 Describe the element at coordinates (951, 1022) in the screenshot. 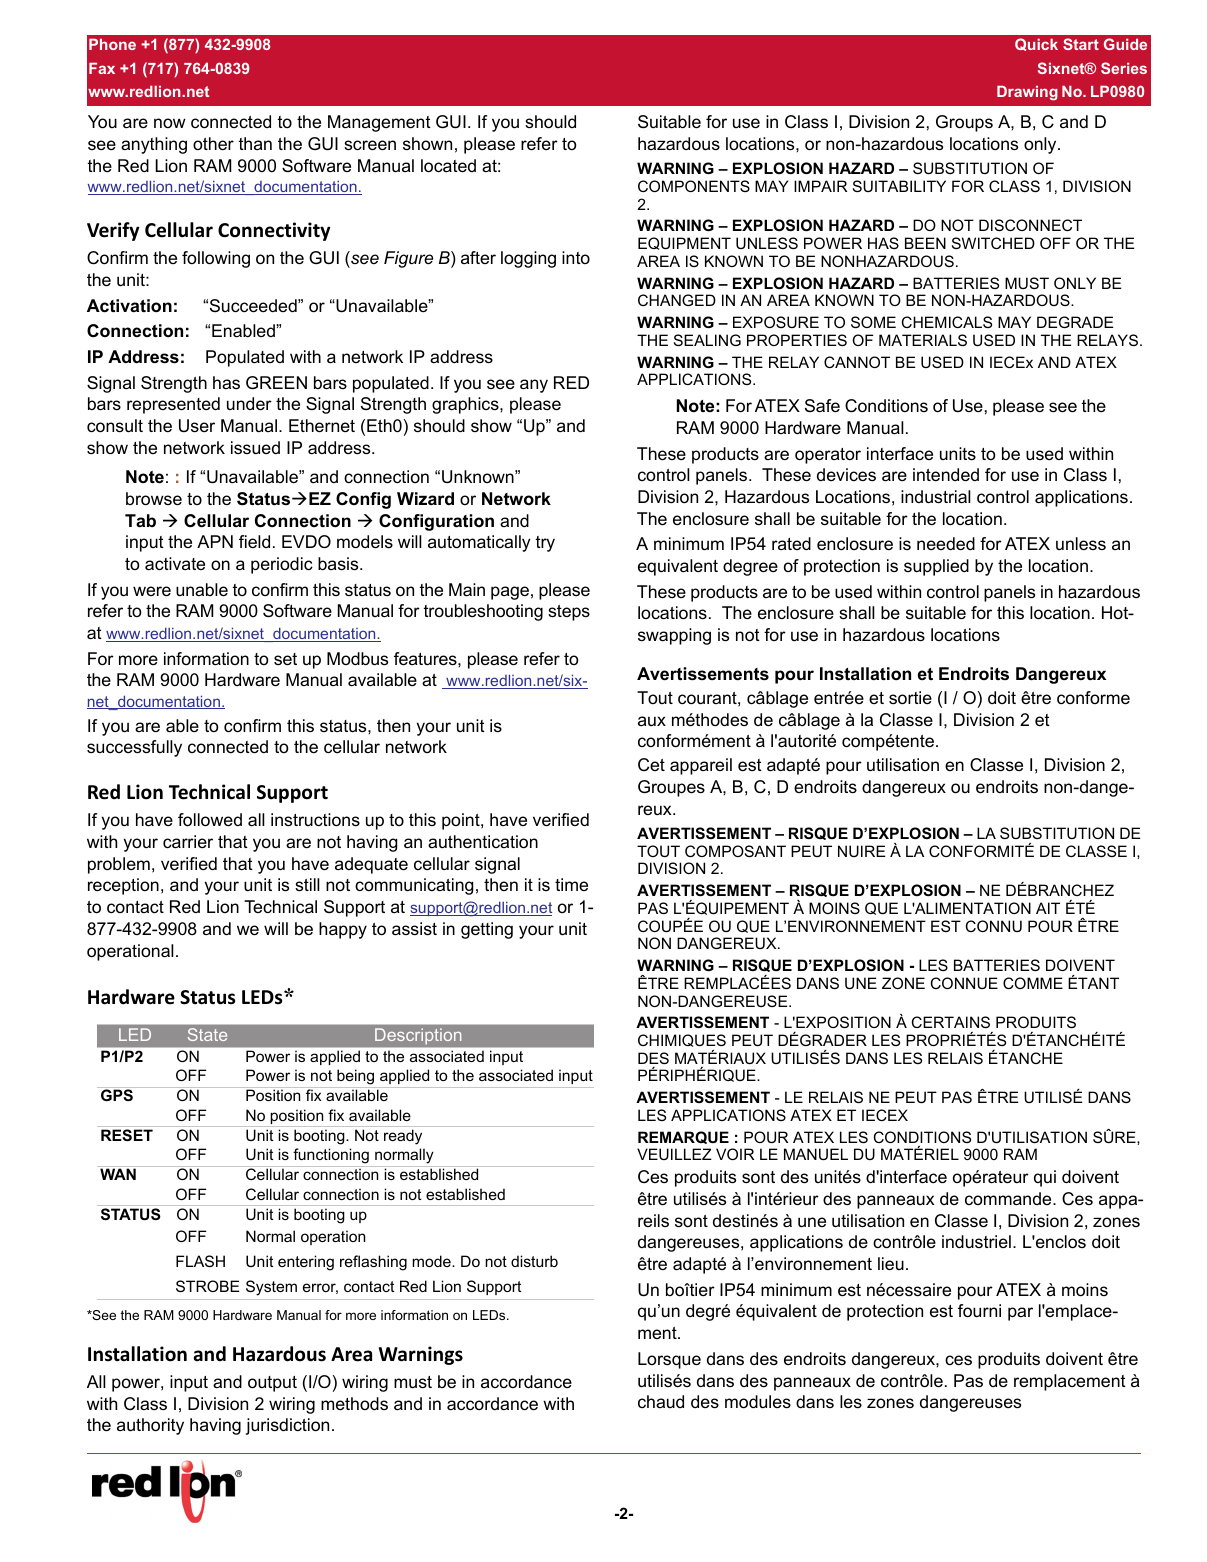

I see `CERTAINS` at that location.
